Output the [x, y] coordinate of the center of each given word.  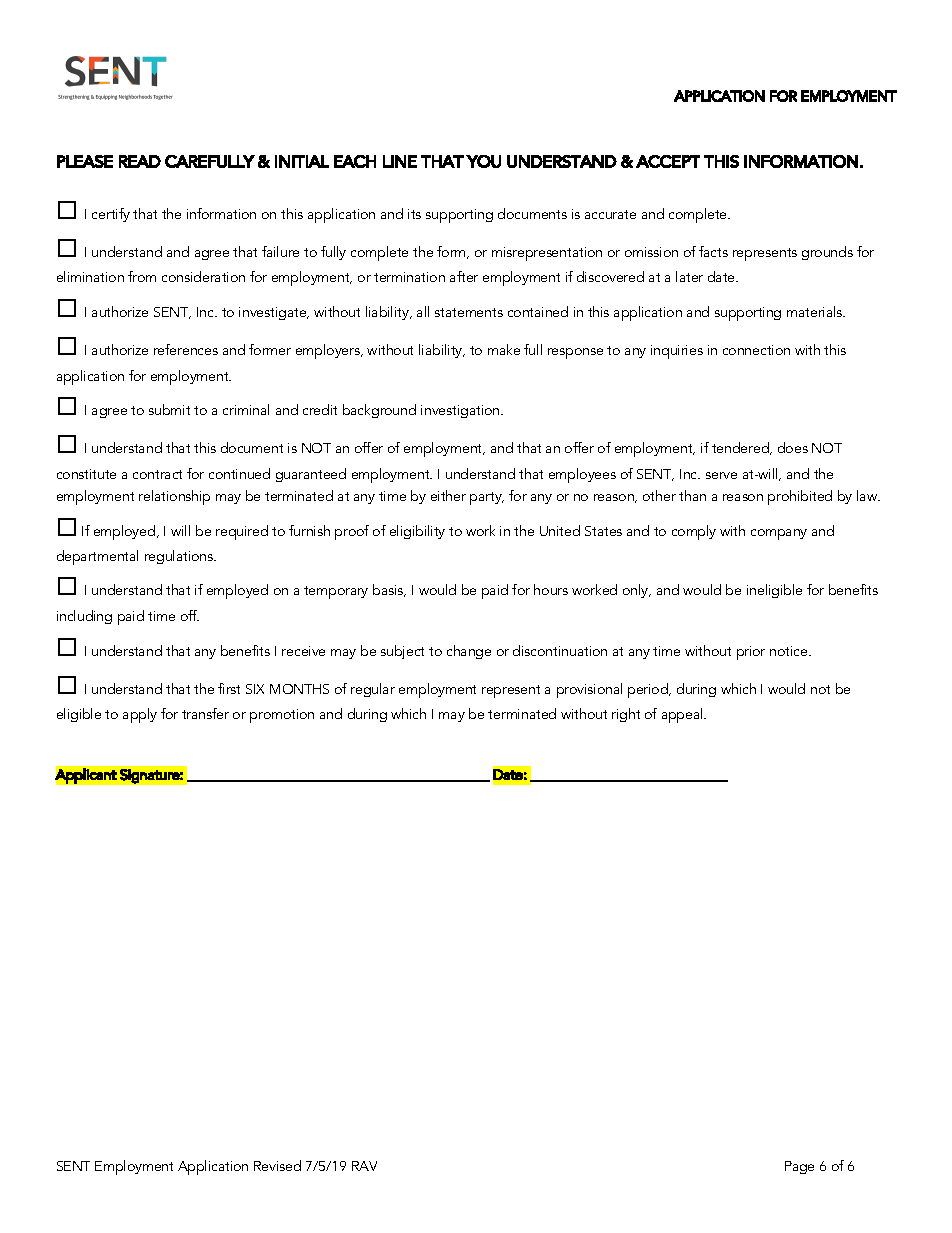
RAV [364, 1166]
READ [140, 161]
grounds [827, 253]
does [793, 447]
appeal [683, 715]
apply [140, 715]
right [626, 715]
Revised [277, 1165]
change [469, 652]
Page [799, 1167]
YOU [483, 161]
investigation [461, 411]
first [229, 688]
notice [790, 651]
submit [169, 409]
